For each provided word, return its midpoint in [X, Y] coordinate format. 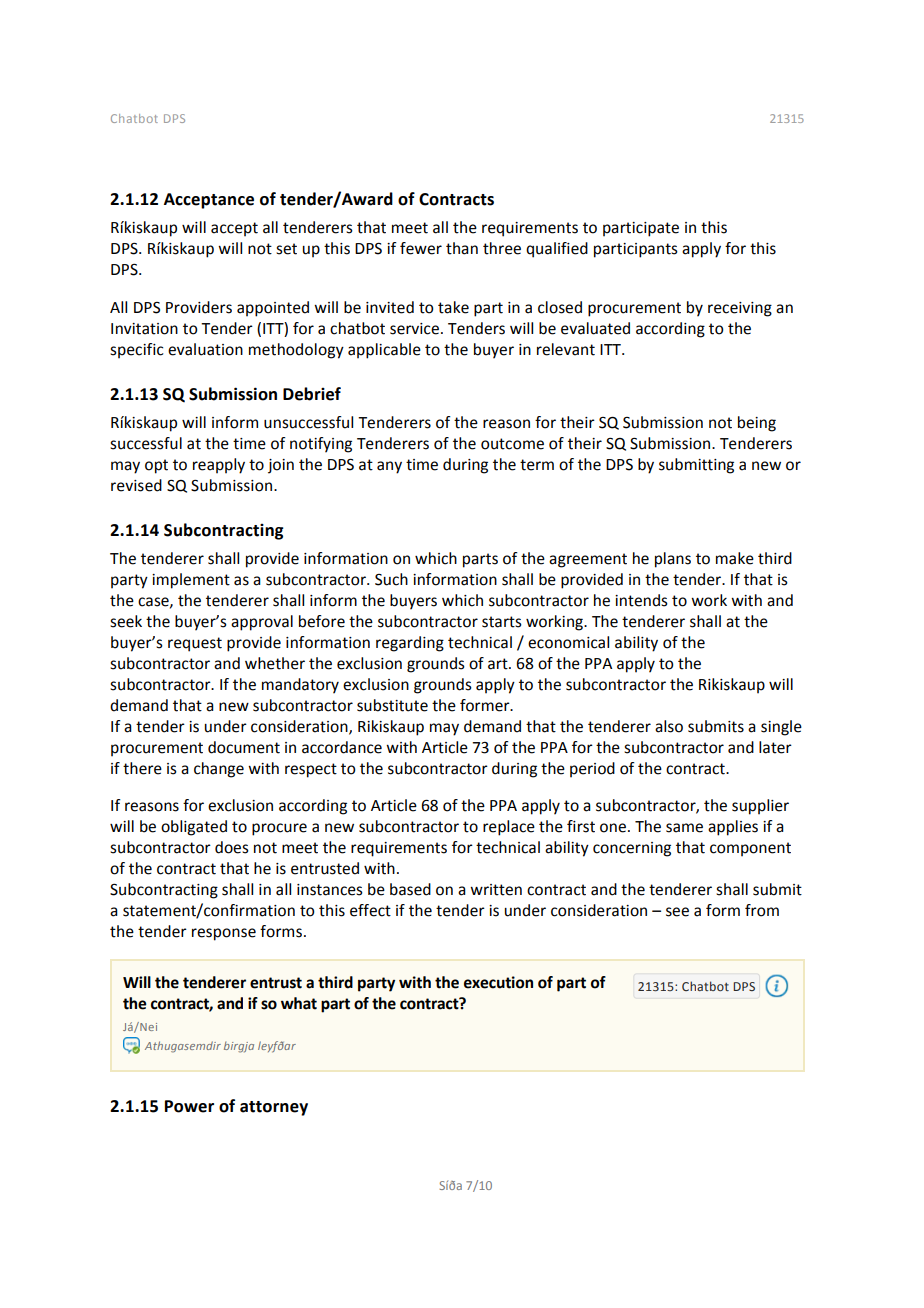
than [462, 248]
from [762, 910]
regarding [410, 644]
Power [189, 1106]
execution [498, 982]
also [669, 726]
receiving [740, 309]
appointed [273, 309]
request [195, 644]
